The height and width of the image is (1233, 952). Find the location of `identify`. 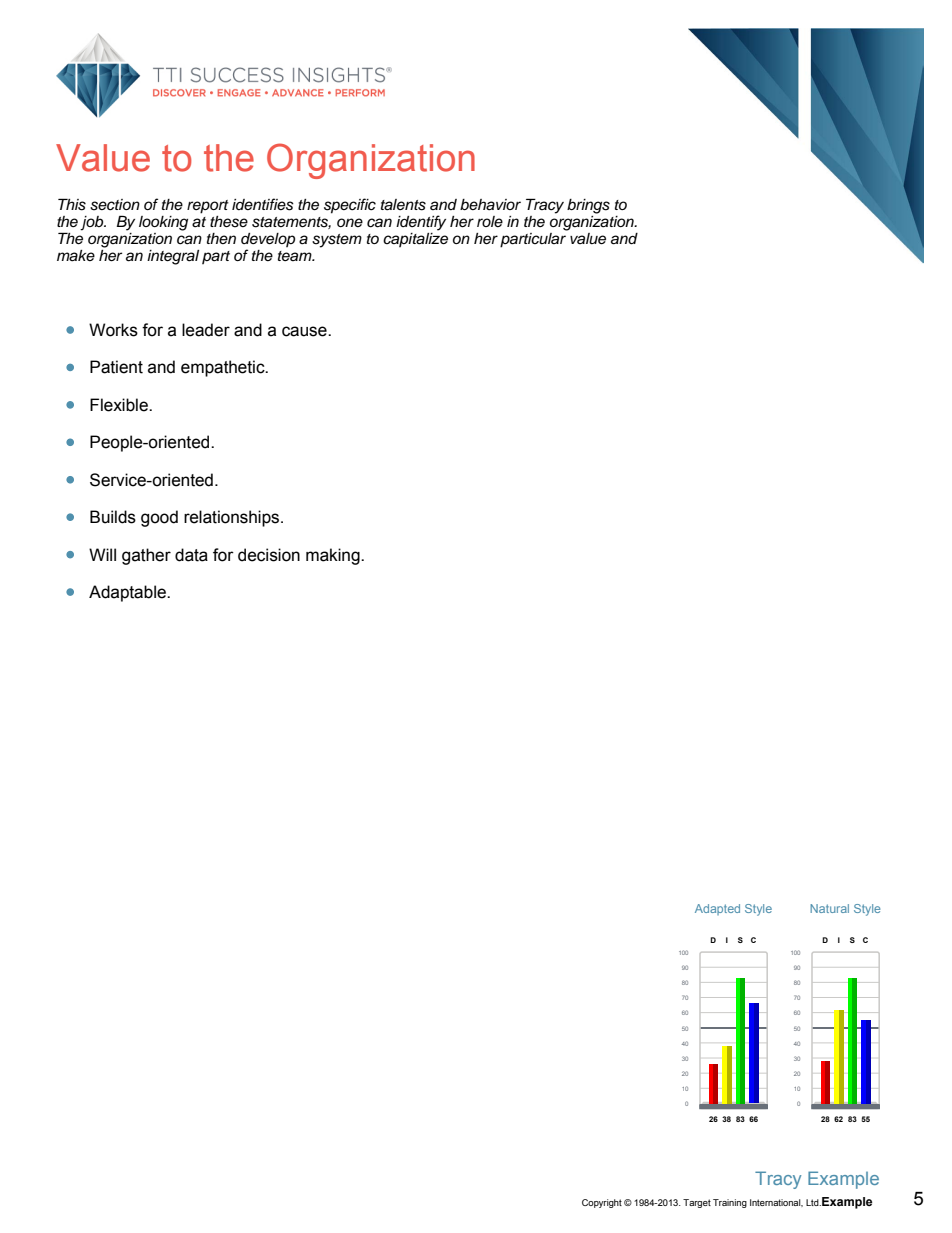

identify is located at coordinates (421, 223).
